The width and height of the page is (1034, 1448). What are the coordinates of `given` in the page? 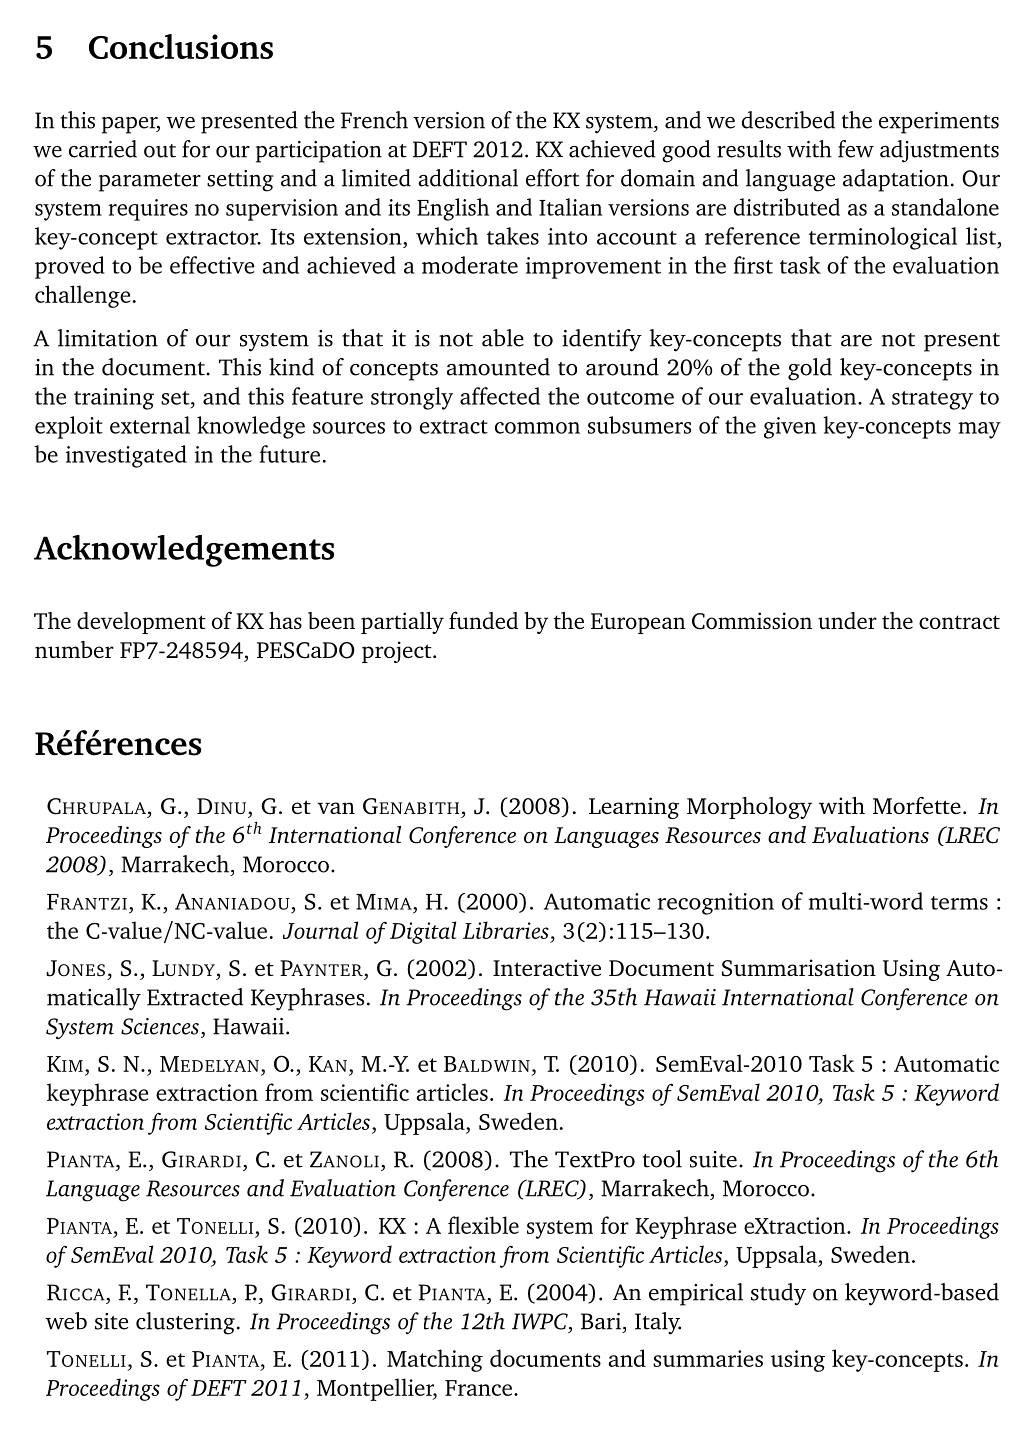 It's located at (790, 428).
